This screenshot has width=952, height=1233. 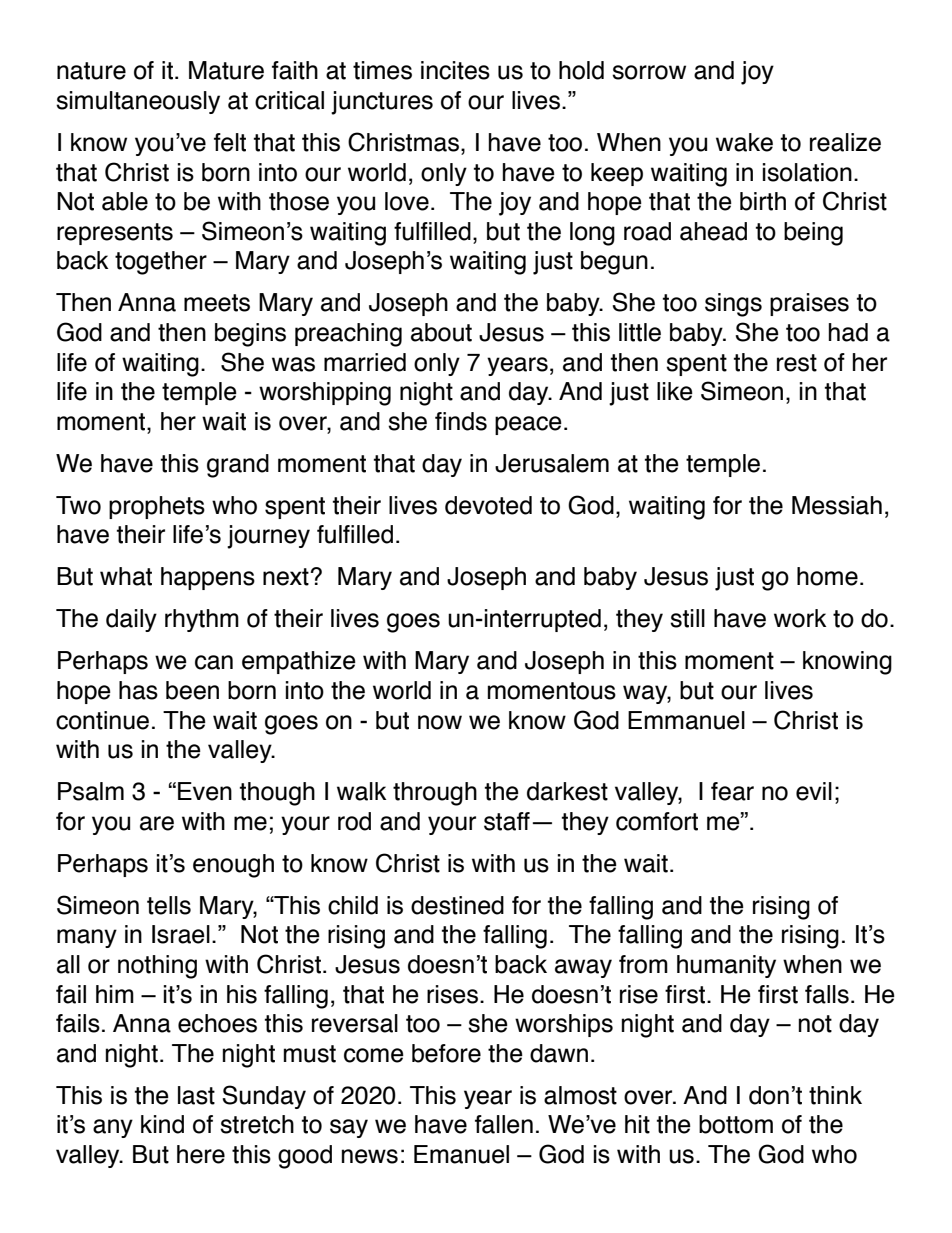 What do you see at coordinates (455, 70) in the screenshot?
I see `incites` at bounding box center [455, 70].
